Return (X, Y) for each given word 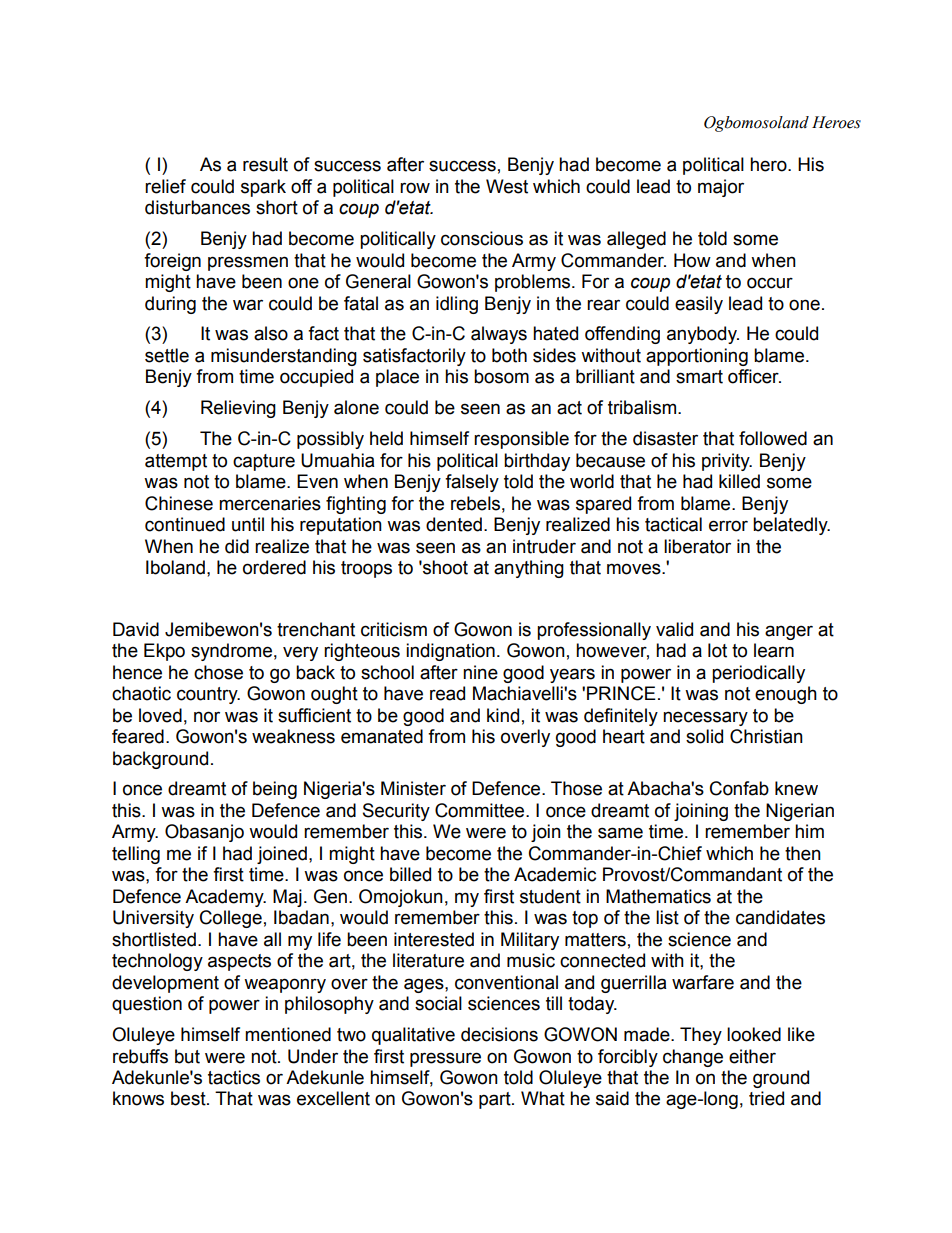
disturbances (197, 207)
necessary (705, 718)
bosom (501, 376)
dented (454, 524)
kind (503, 715)
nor (207, 717)
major (721, 188)
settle (167, 355)
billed (410, 874)
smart (699, 377)
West (507, 186)
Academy (225, 898)
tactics (234, 1077)
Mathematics (658, 896)
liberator (697, 546)
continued (185, 524)
